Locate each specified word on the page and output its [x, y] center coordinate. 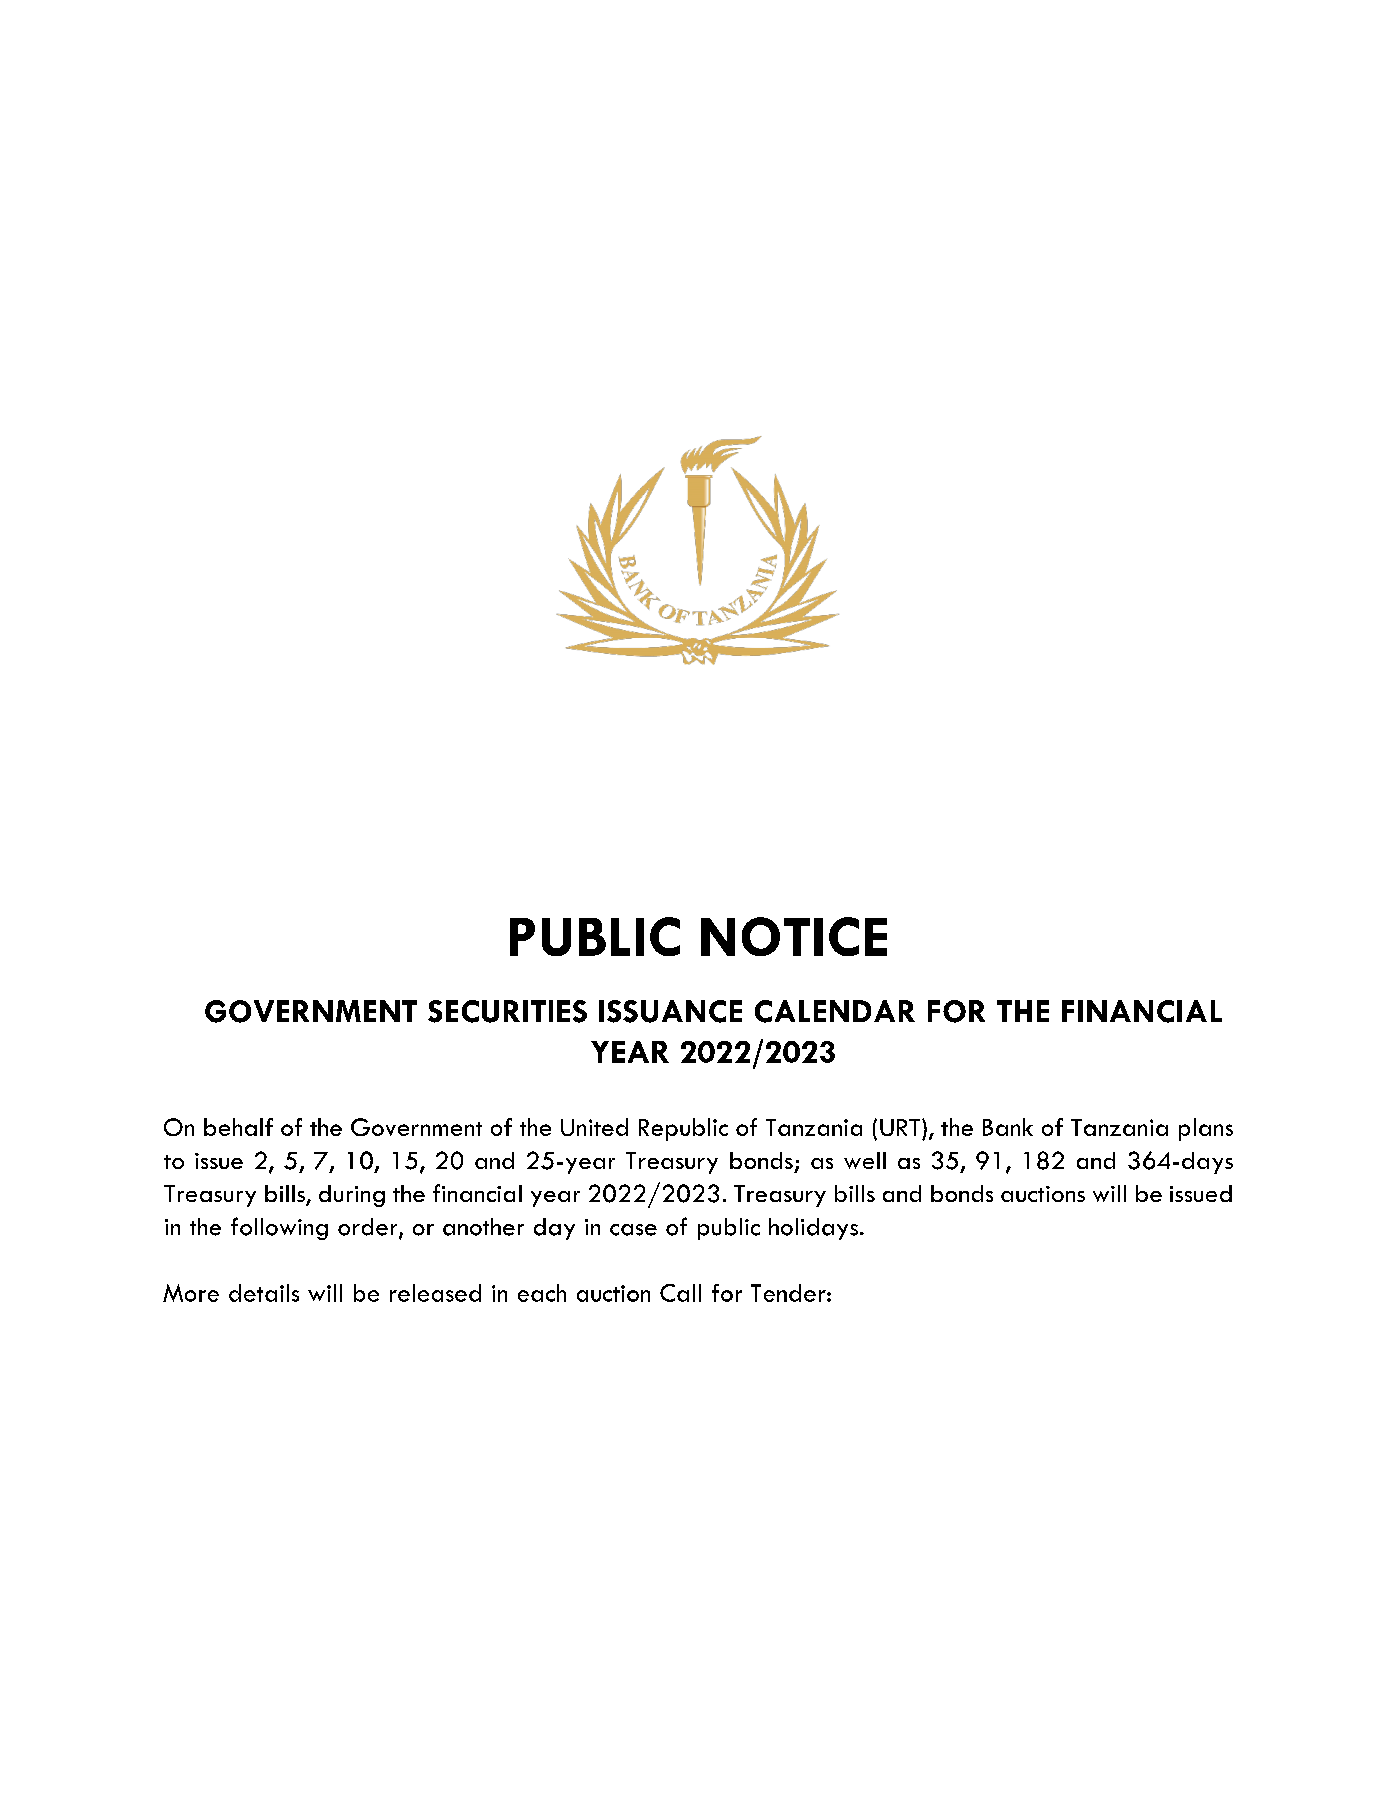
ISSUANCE [670, 1011]
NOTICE [794, 936]
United [594, 1127]
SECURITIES [507, 1011]
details [264, 1293]
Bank [1008, 1127]
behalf [238, 1127]
